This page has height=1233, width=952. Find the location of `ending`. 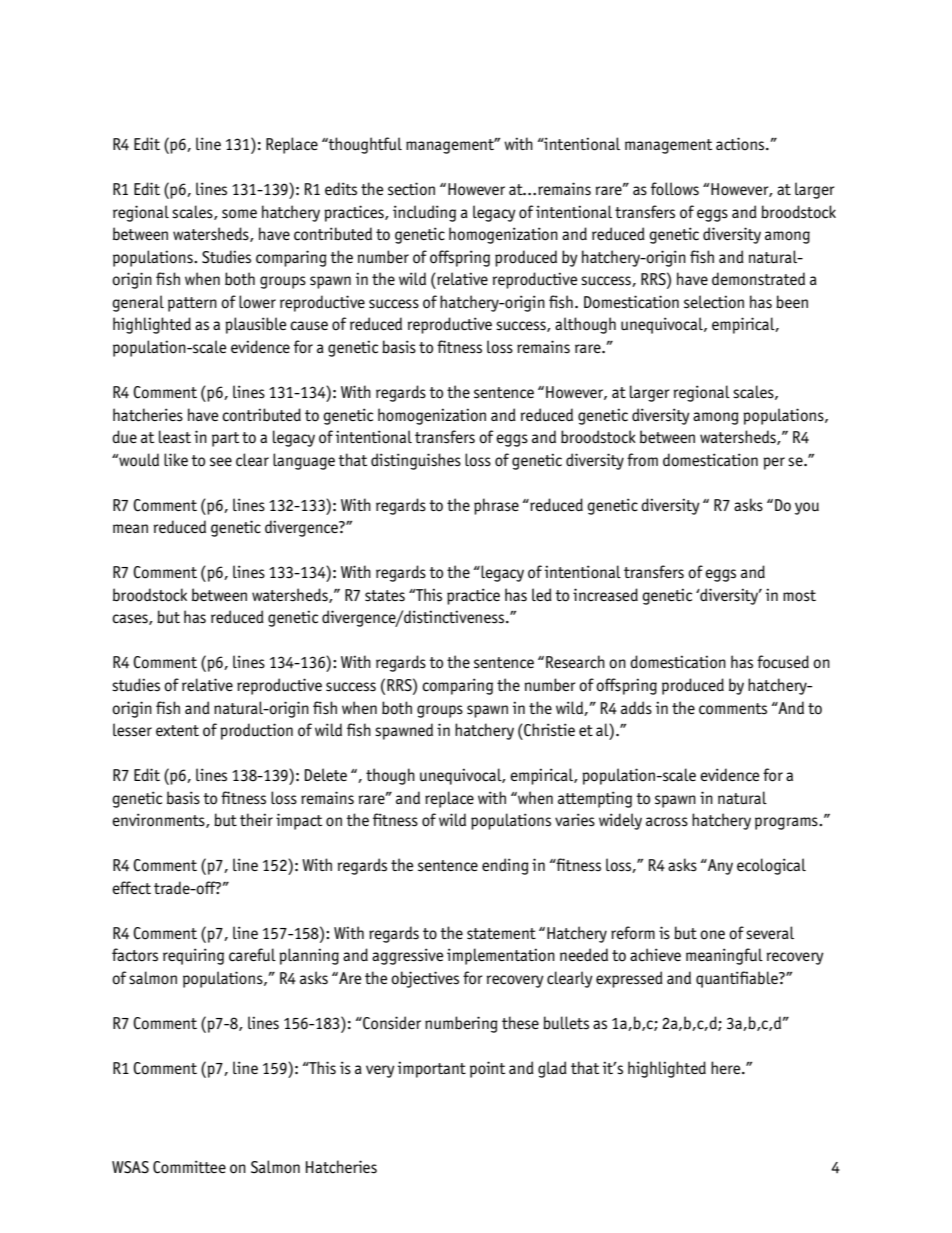

ending is located at coordinates (505, 866).
